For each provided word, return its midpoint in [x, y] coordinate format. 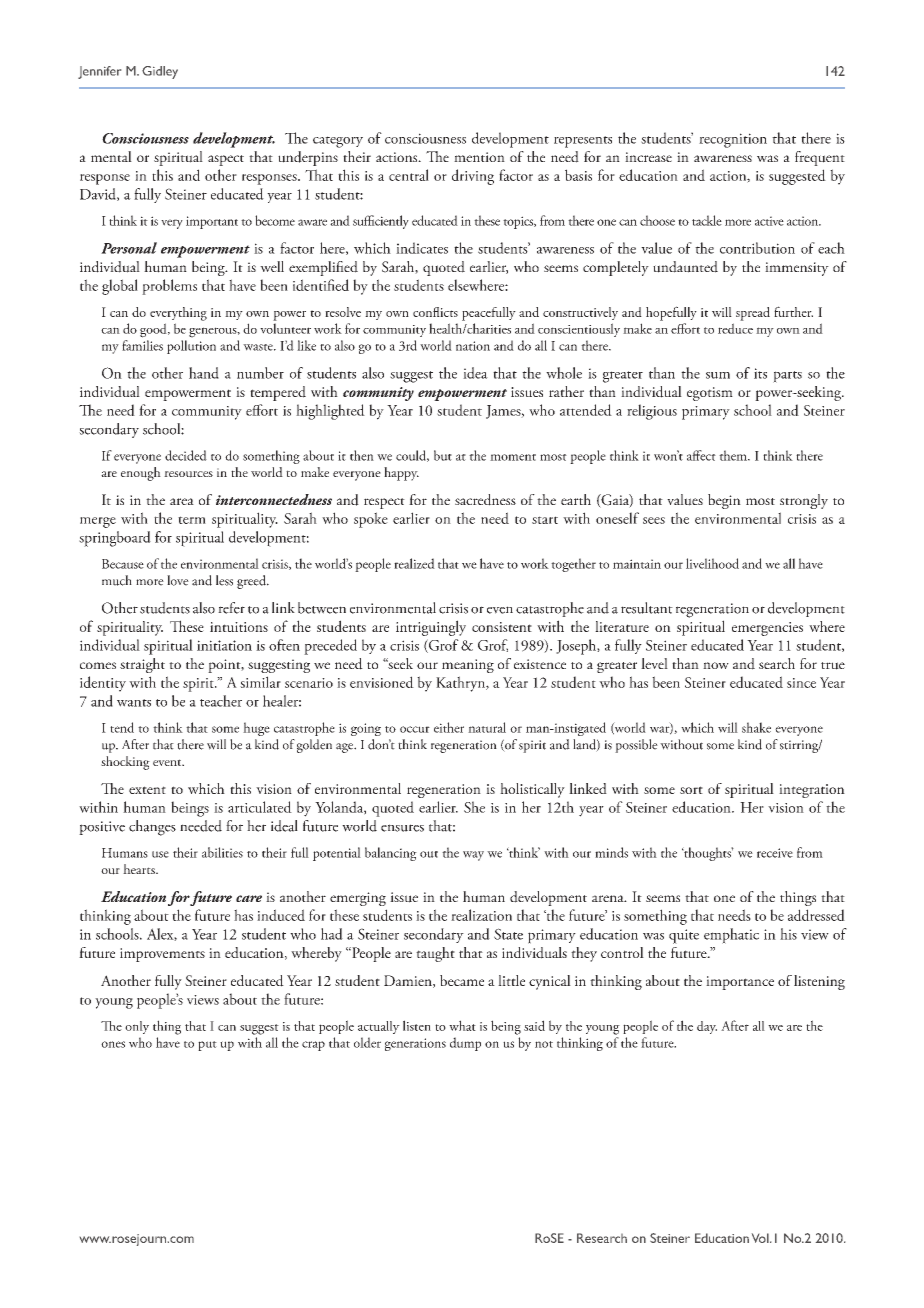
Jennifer [99, 72]
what [462, 1025]
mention [479, 157]
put [207, 1046]
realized [414, 563]
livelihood [712, 563]
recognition [733, 140]
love [178, 580]
